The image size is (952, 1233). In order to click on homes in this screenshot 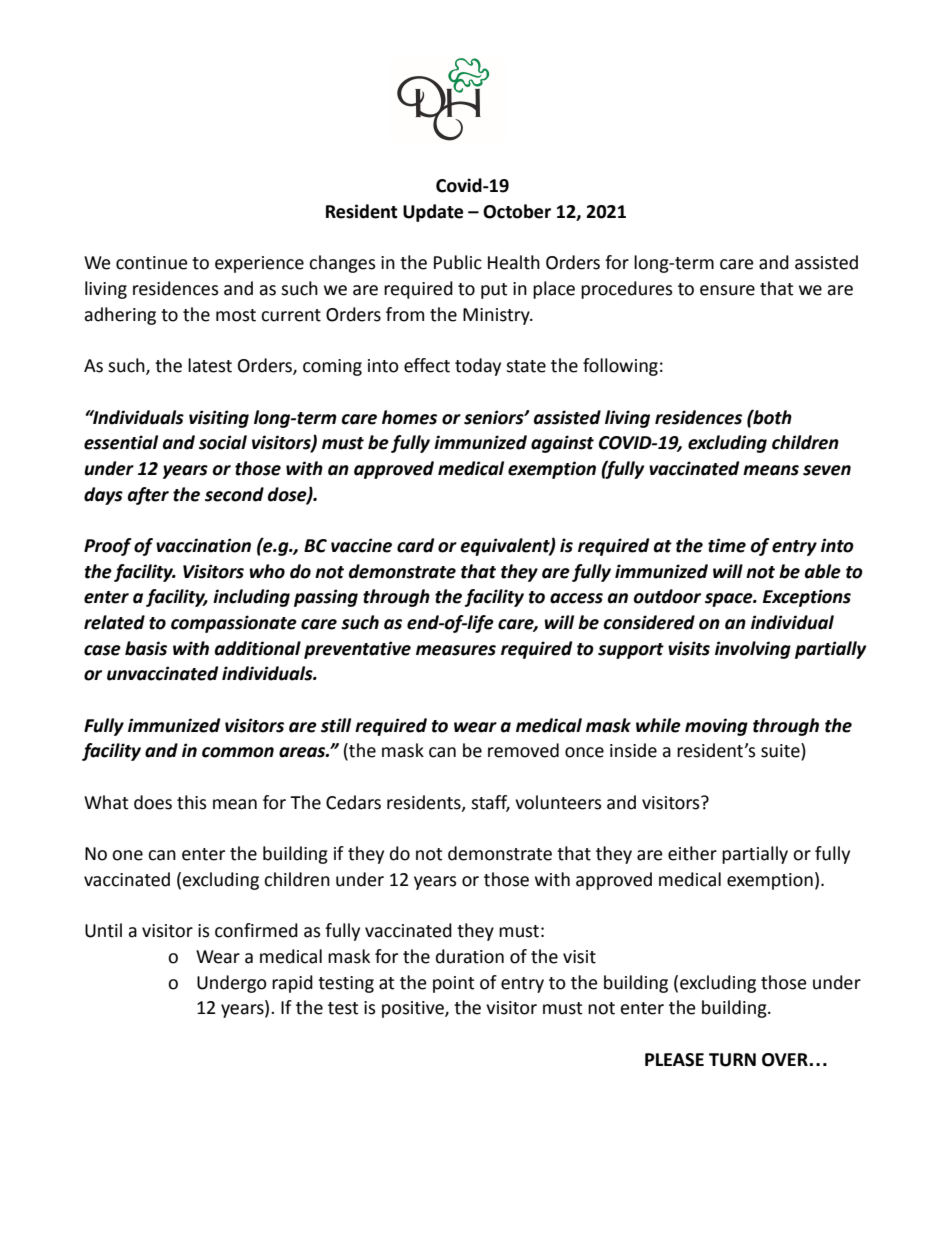, I will do `click(409, 417)`.
